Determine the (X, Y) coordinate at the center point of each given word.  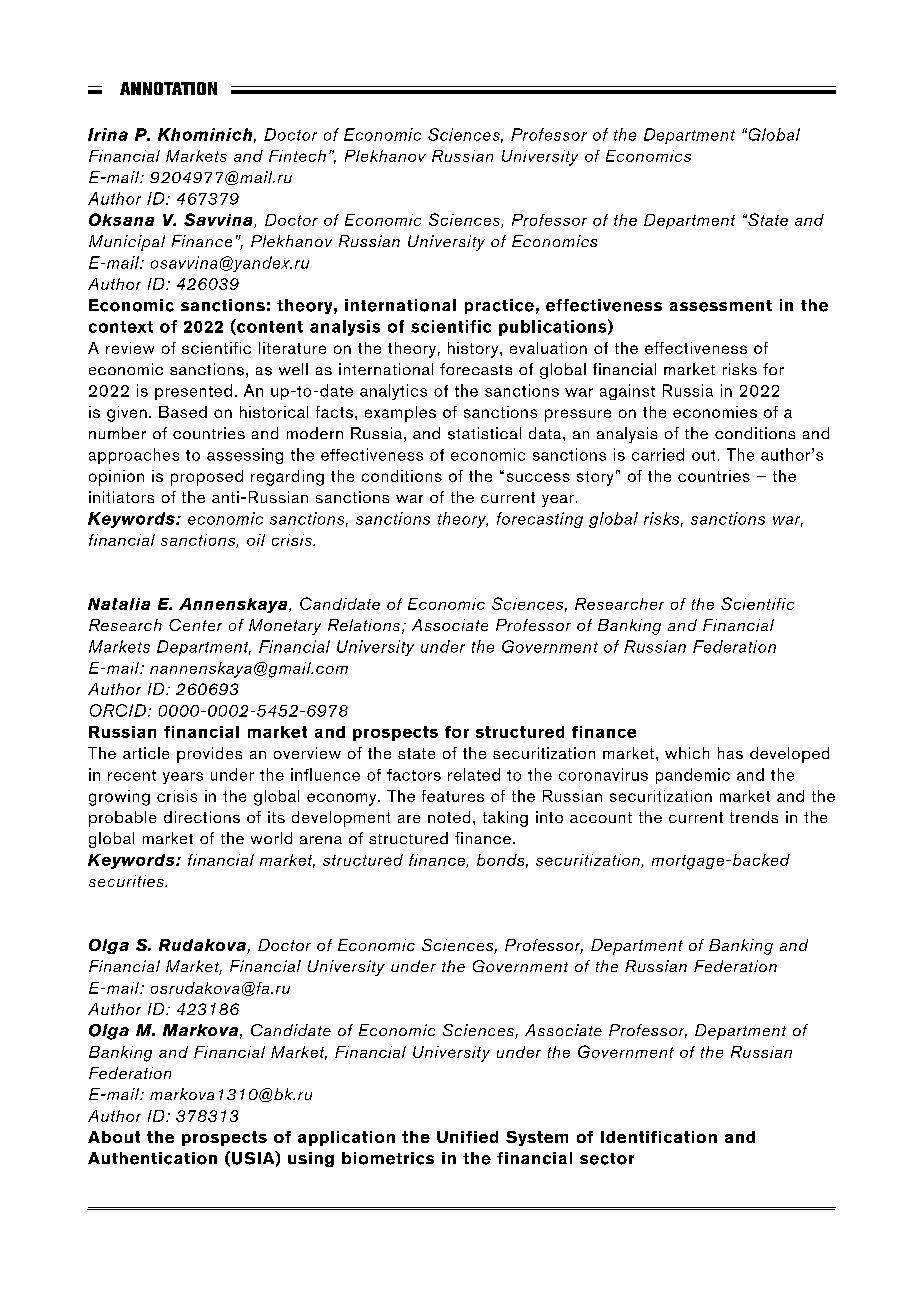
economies (715, 412)
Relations (364, 625)
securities (127, 881)
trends (754, 817)
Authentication (152, 1158)
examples (400, 414)
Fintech (297, 156)
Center (195, 625)
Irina (108, 134)
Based (183, 412)
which (687, 753)
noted (449, 817)
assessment (721, 306)
